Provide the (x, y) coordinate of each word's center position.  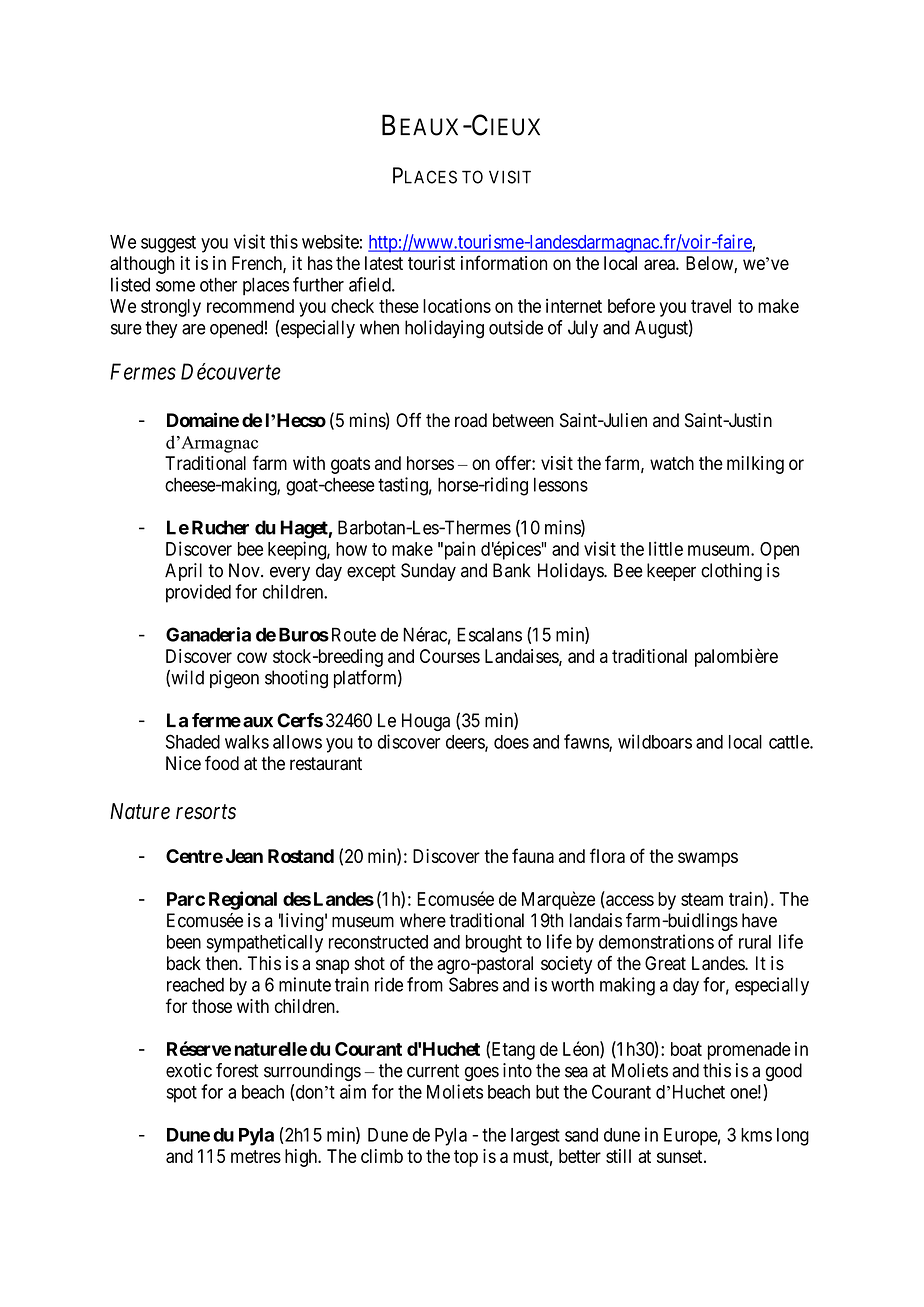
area (660, 264)
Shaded (193, 741)
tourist (431, 263)
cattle (790, 742)
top (466, 1158)
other (218, 284)
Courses (450, 656)
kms (756, 1135)
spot (181, 1094)
